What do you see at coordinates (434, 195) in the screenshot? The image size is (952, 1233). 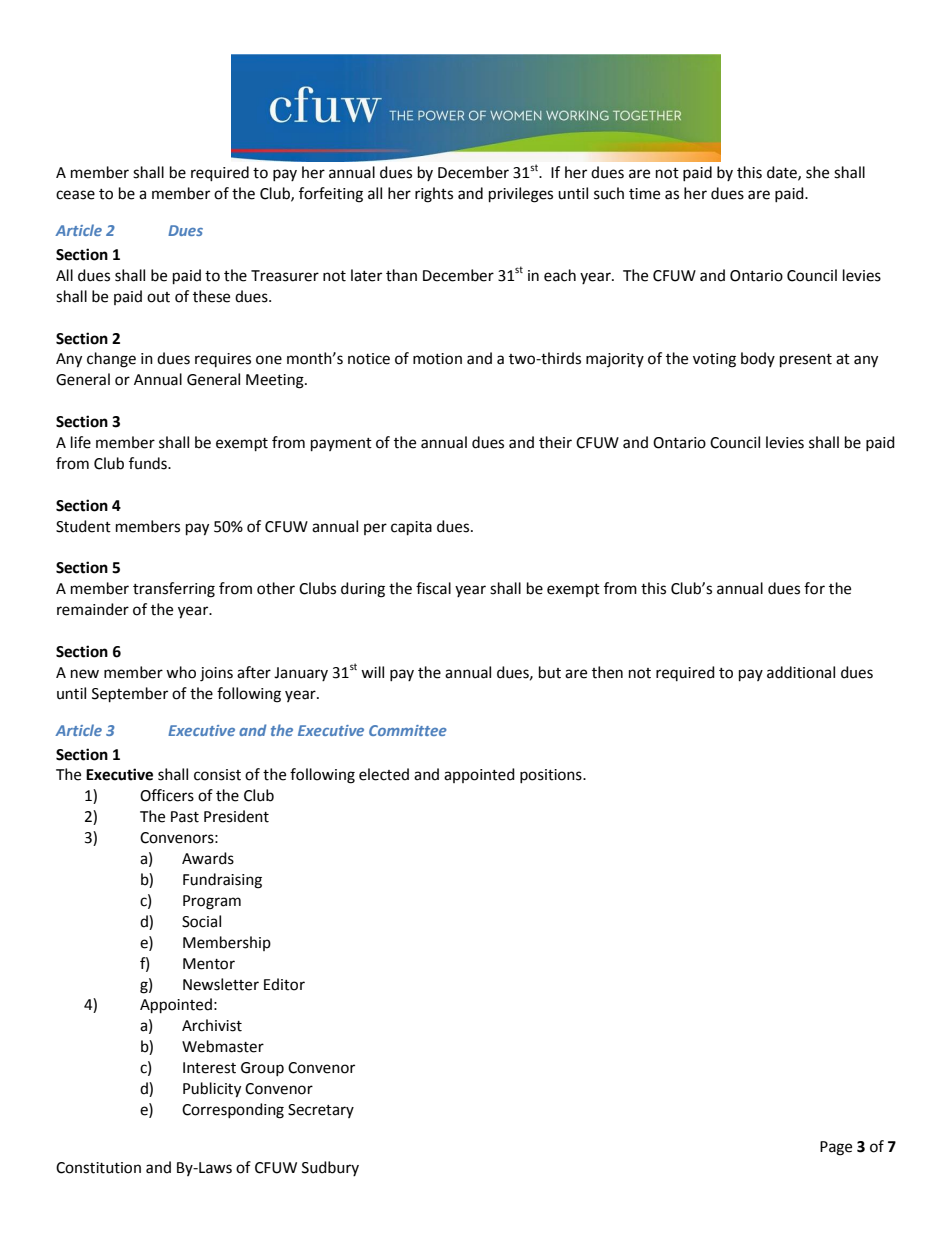 I see `rights` at bounding box center [434, 195].
